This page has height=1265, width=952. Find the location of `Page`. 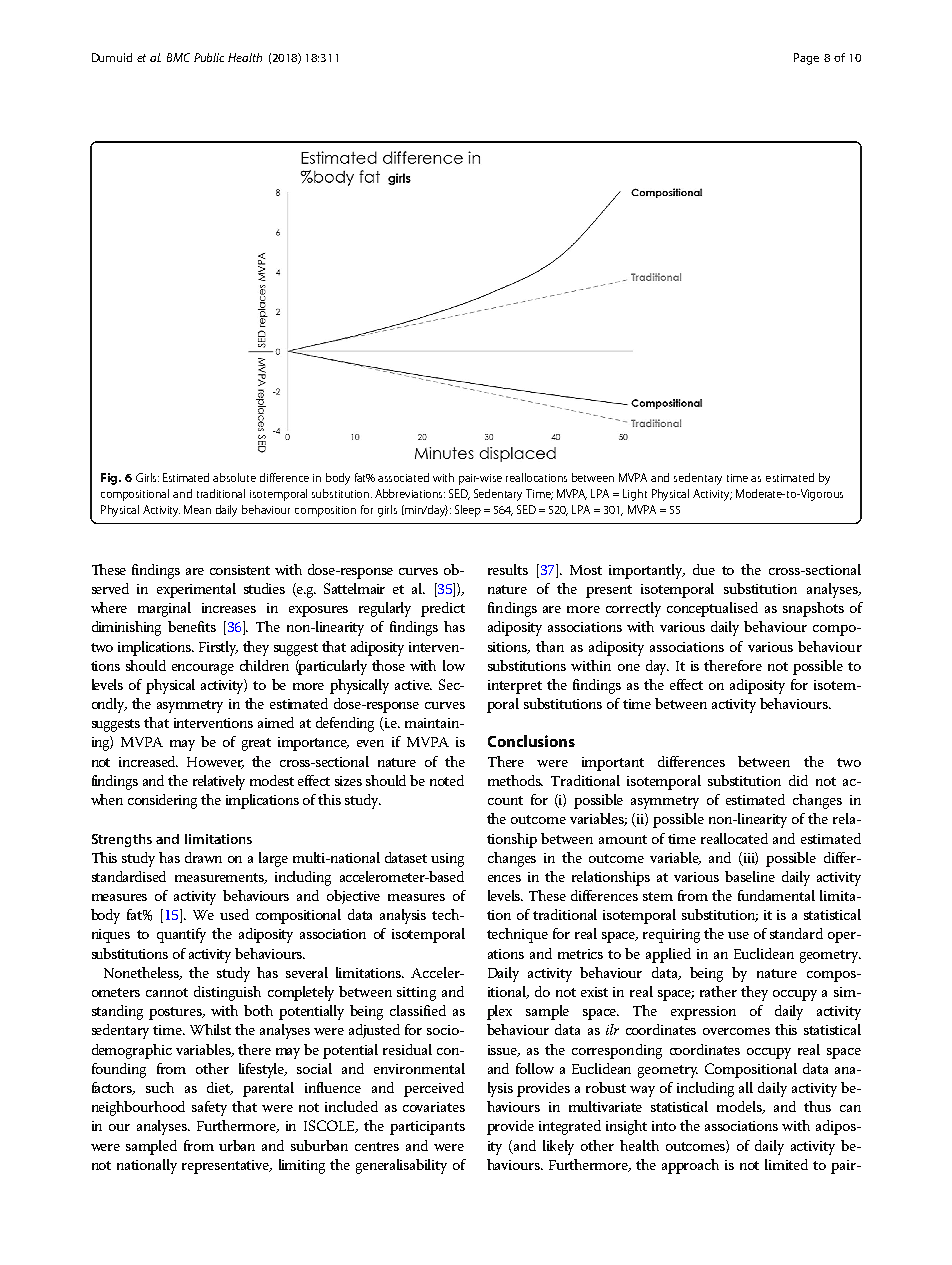

Page is located at coordinates (806, 59).
